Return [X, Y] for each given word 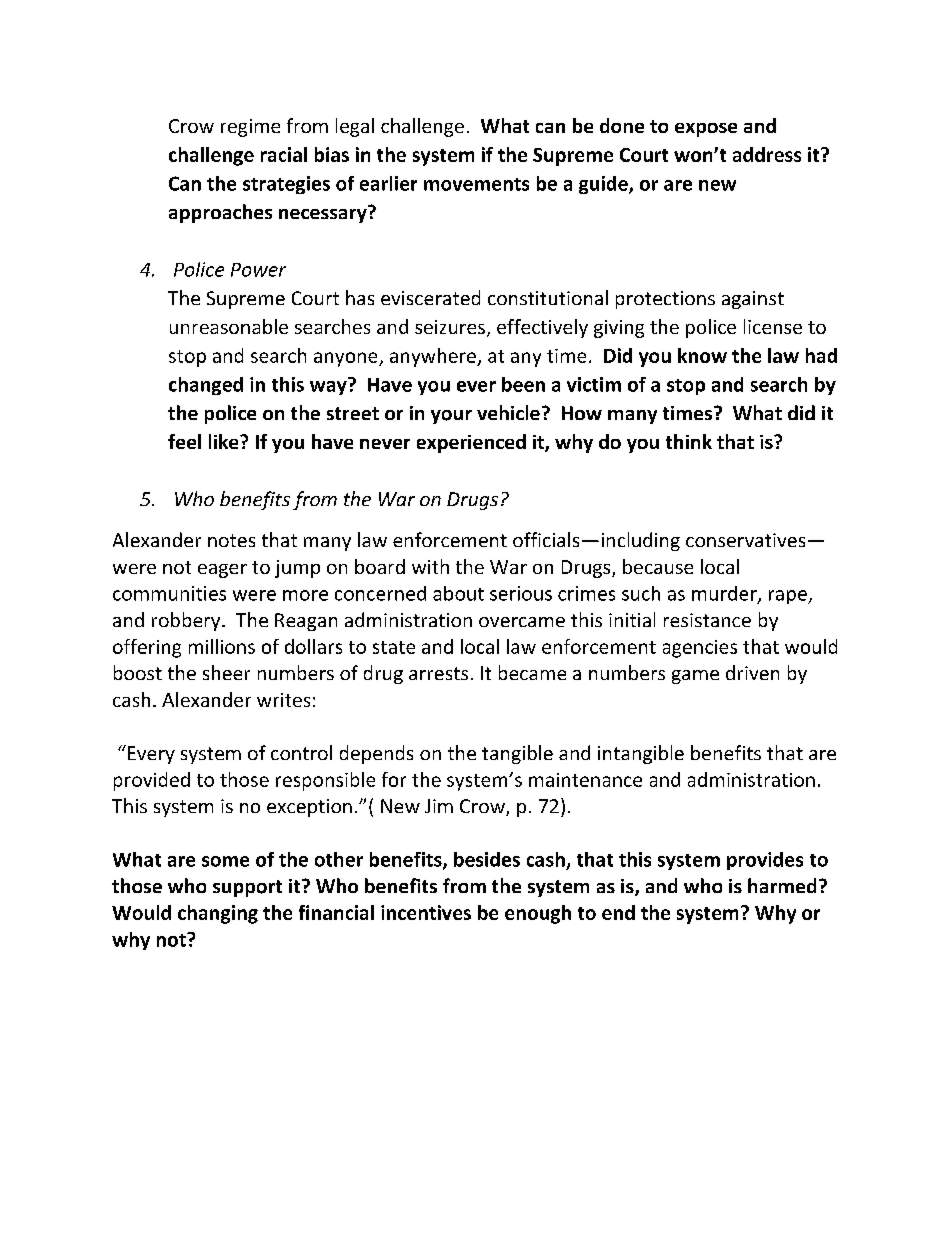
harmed [782, 885]
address [767, 154]
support [247, 888]
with [430, 566]
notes [231, 540]
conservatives [745, 540]
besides [487, 859]
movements [476, 184]
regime [250, 128]
